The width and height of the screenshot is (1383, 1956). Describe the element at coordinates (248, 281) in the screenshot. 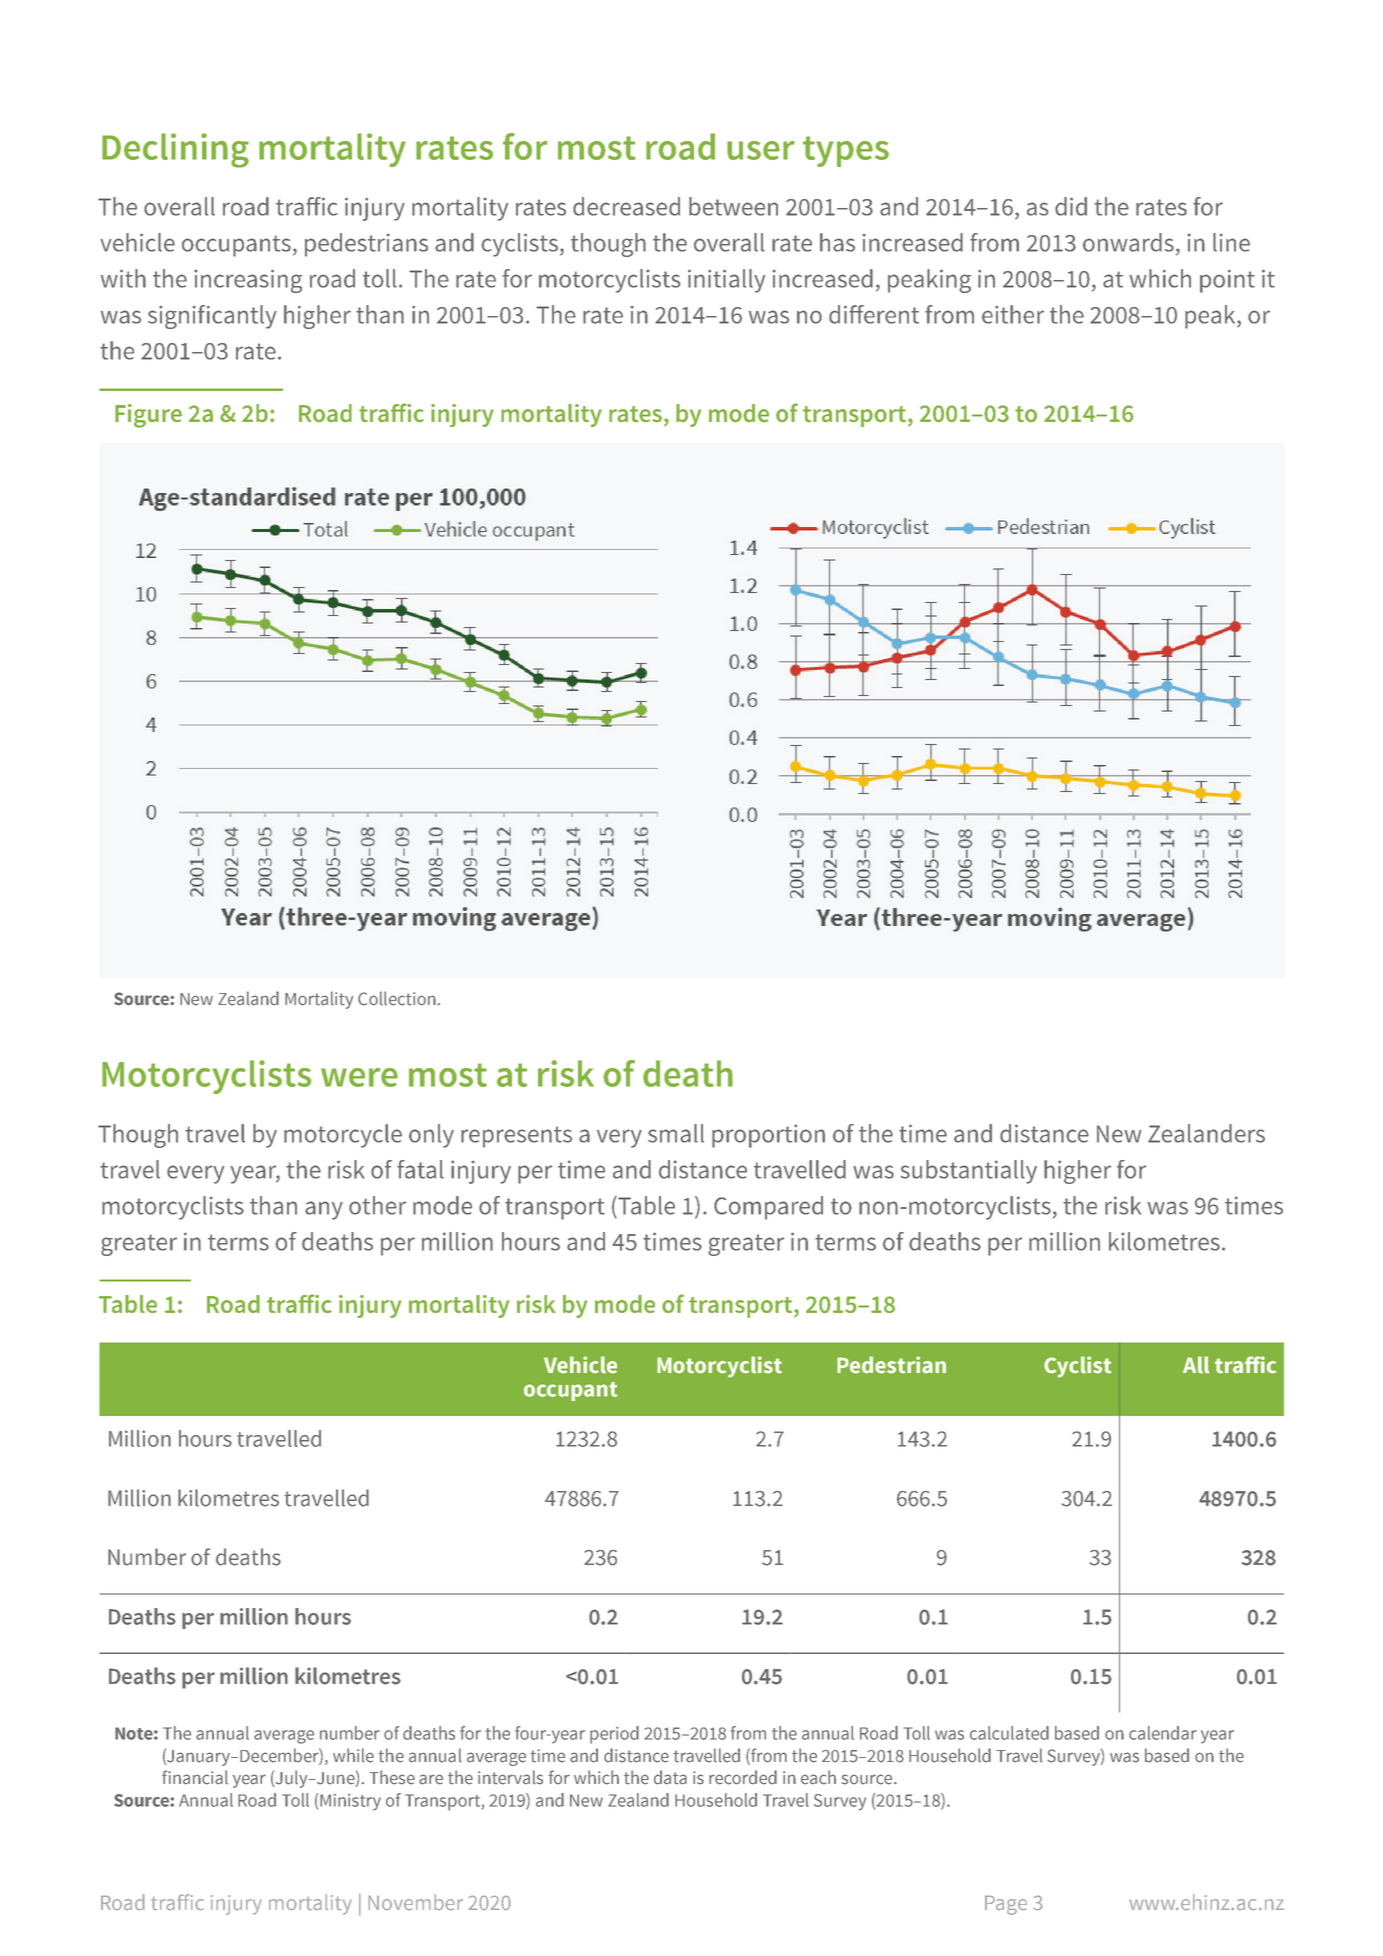

I see `increasing` at that location.
